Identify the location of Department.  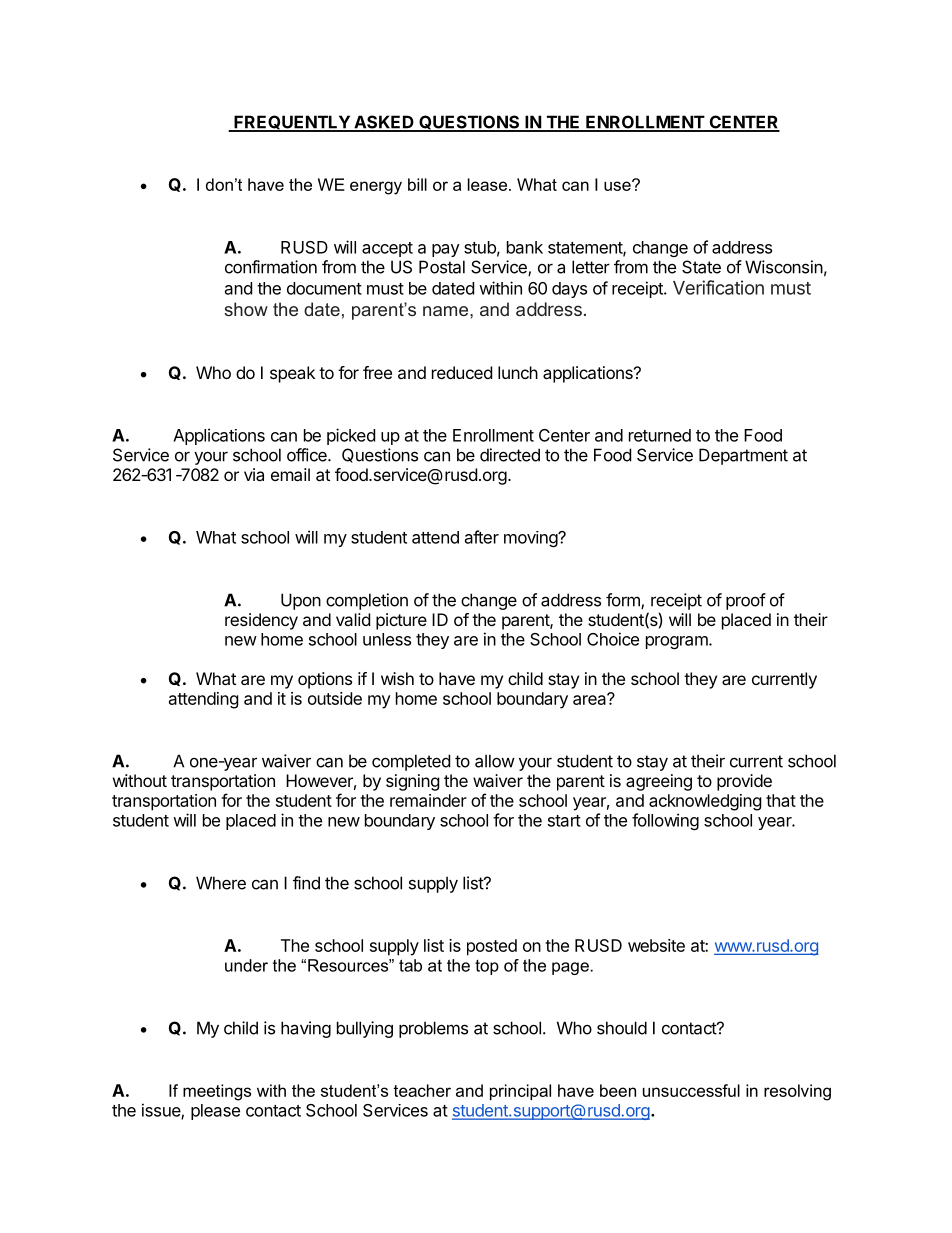
(743, 456).
